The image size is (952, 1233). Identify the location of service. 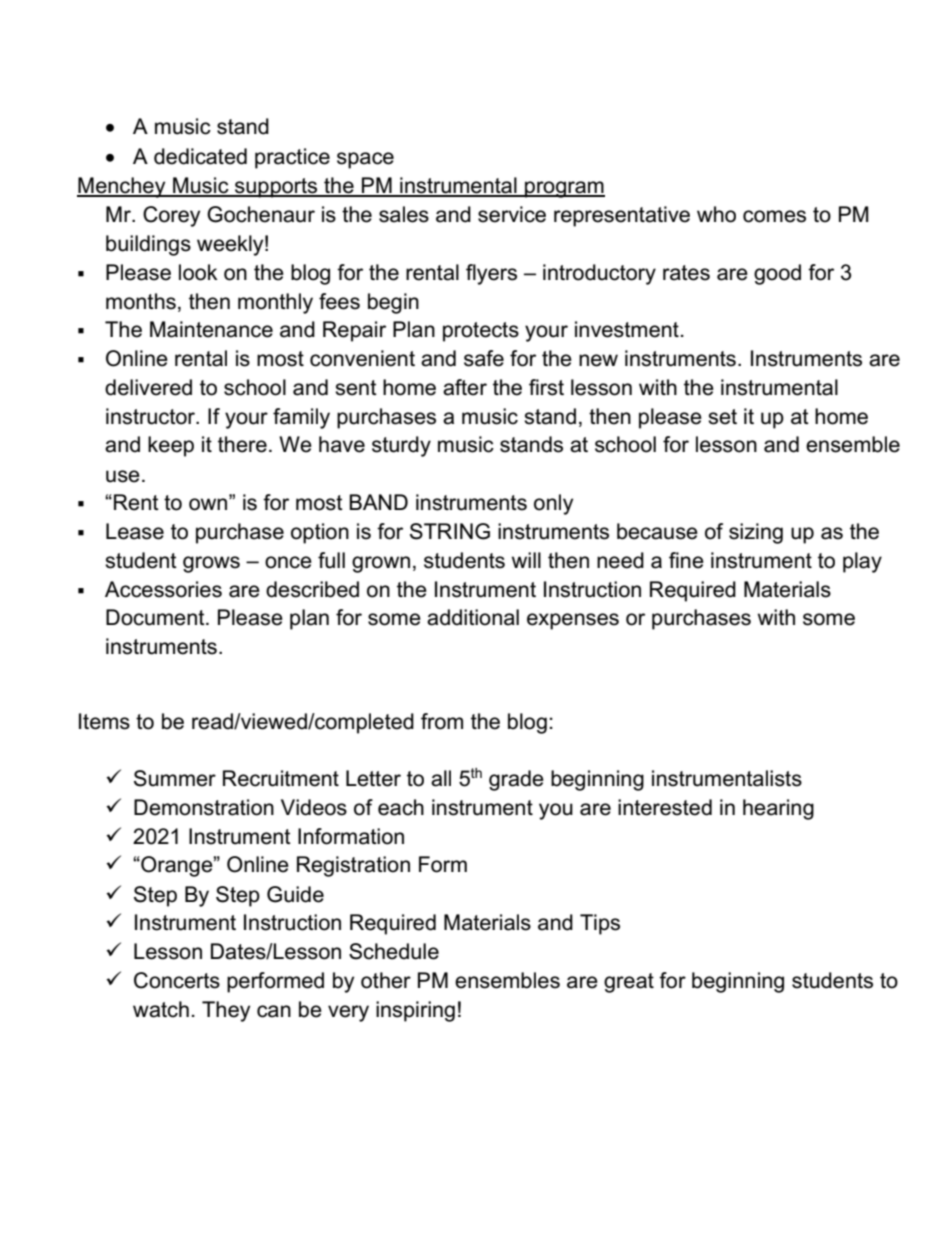
(512, 214).
